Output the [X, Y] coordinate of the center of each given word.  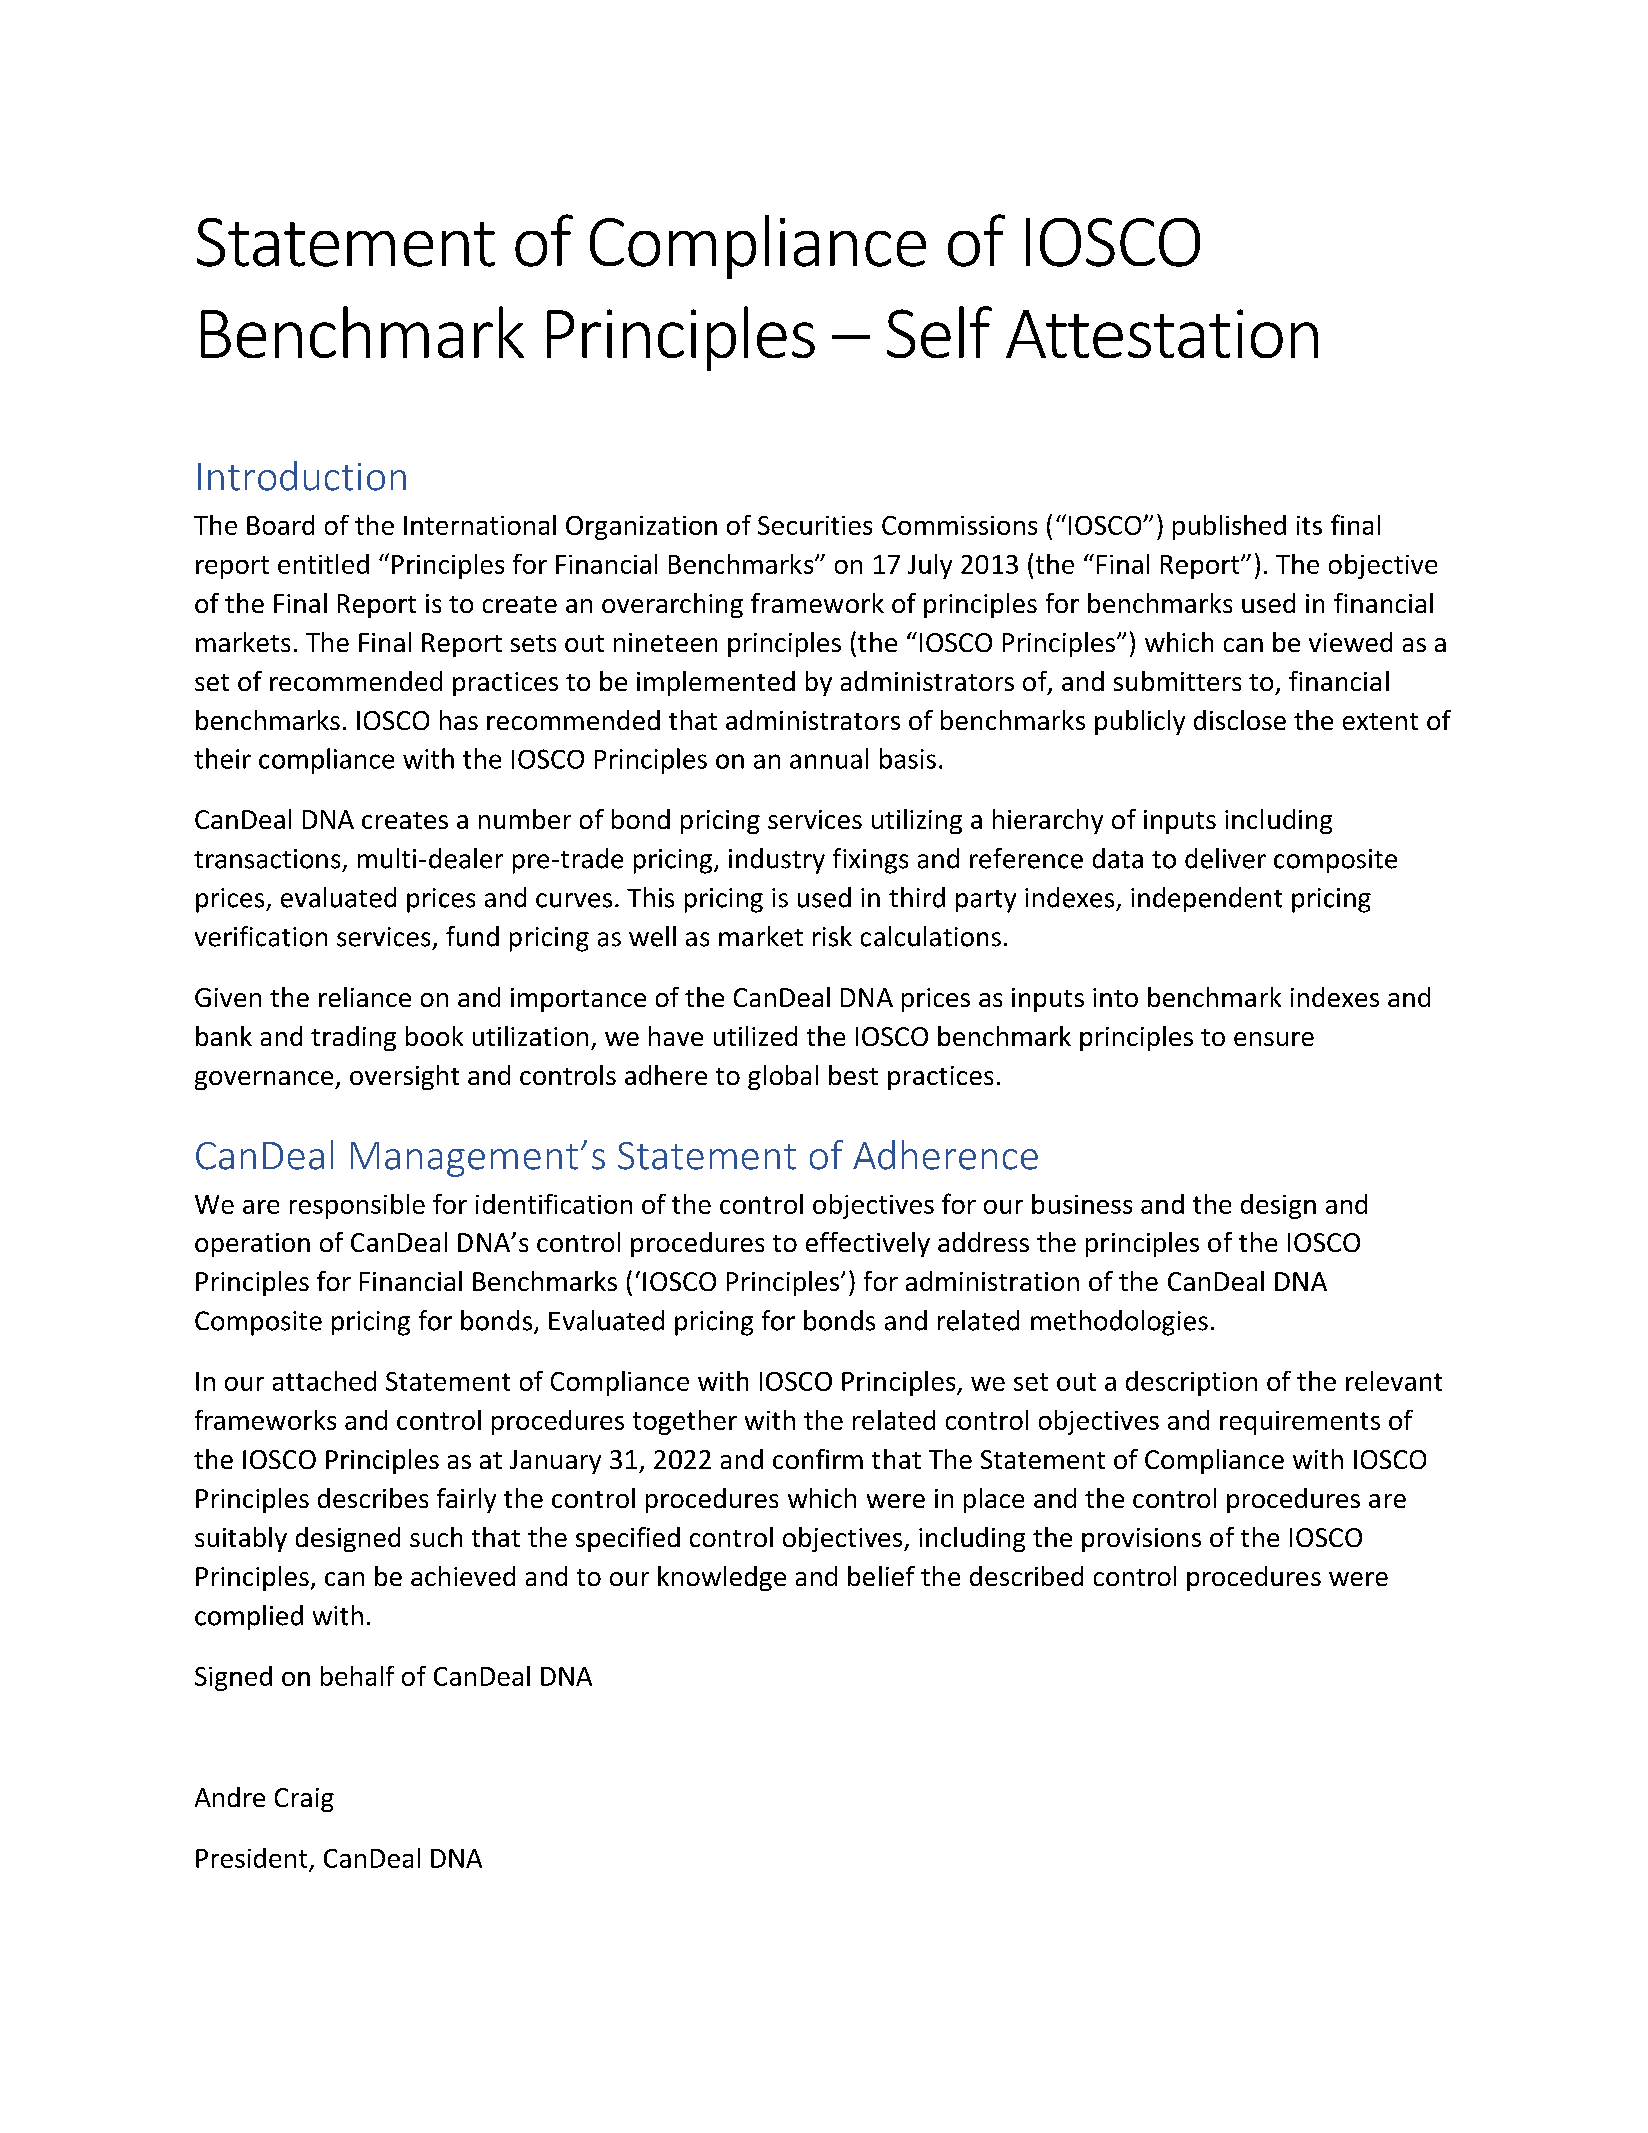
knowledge [722, 1578]
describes [373, 1498]
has [459, 720]
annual [829, 758]
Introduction [302, 476]
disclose [1240, 720]
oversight [404, 1077]
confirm [818, 1459]
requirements [1300, 1423]
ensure [1274, 1039]
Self [939, 332]
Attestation [1162, 333]
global [783, 1077]
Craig [304, 1800]
